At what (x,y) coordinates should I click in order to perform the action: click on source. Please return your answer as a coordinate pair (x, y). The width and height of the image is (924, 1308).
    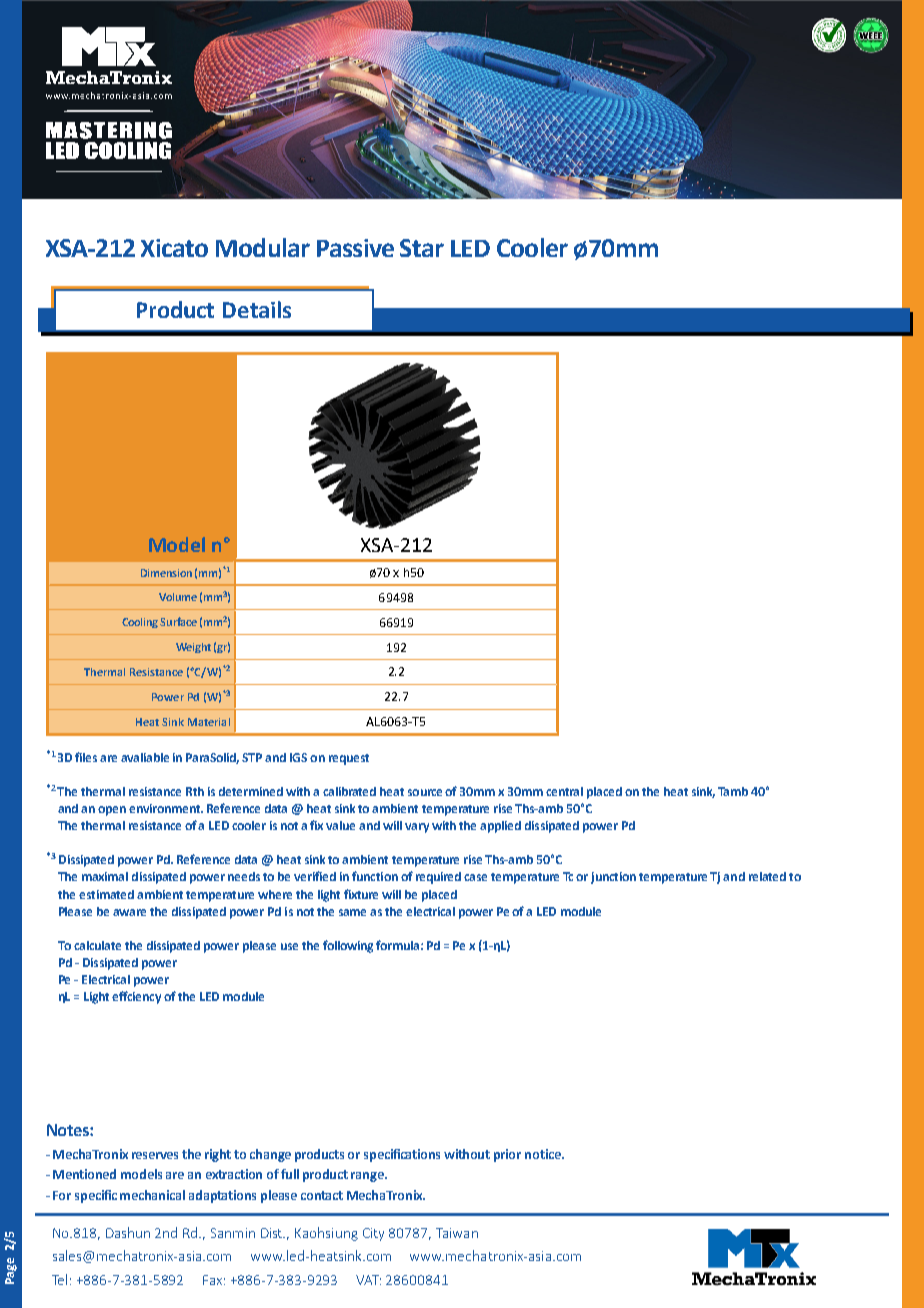
    Looking at the image, I should click on (425, 792).
